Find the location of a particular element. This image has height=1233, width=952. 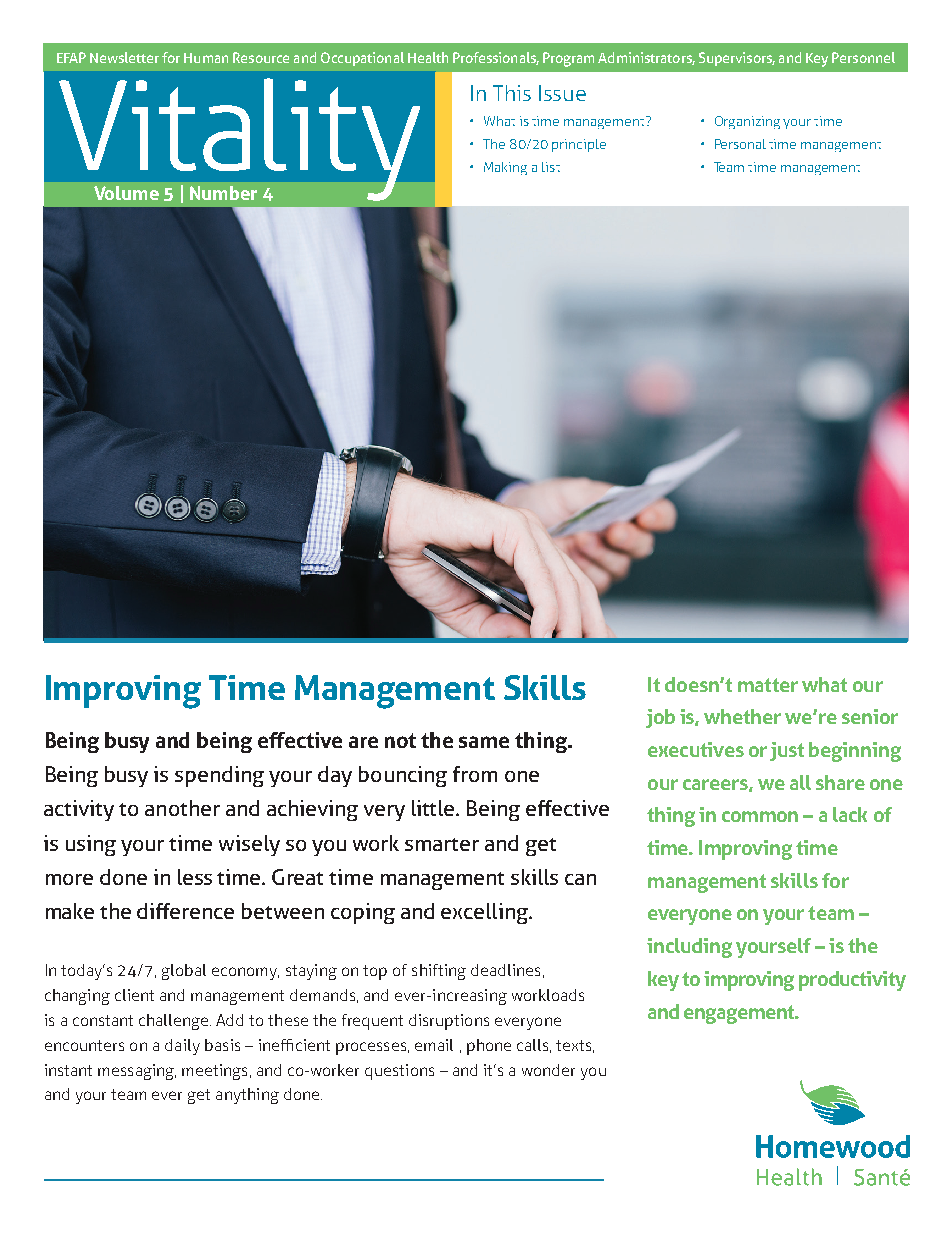

engagement is located at coordinates (740, 1014).
